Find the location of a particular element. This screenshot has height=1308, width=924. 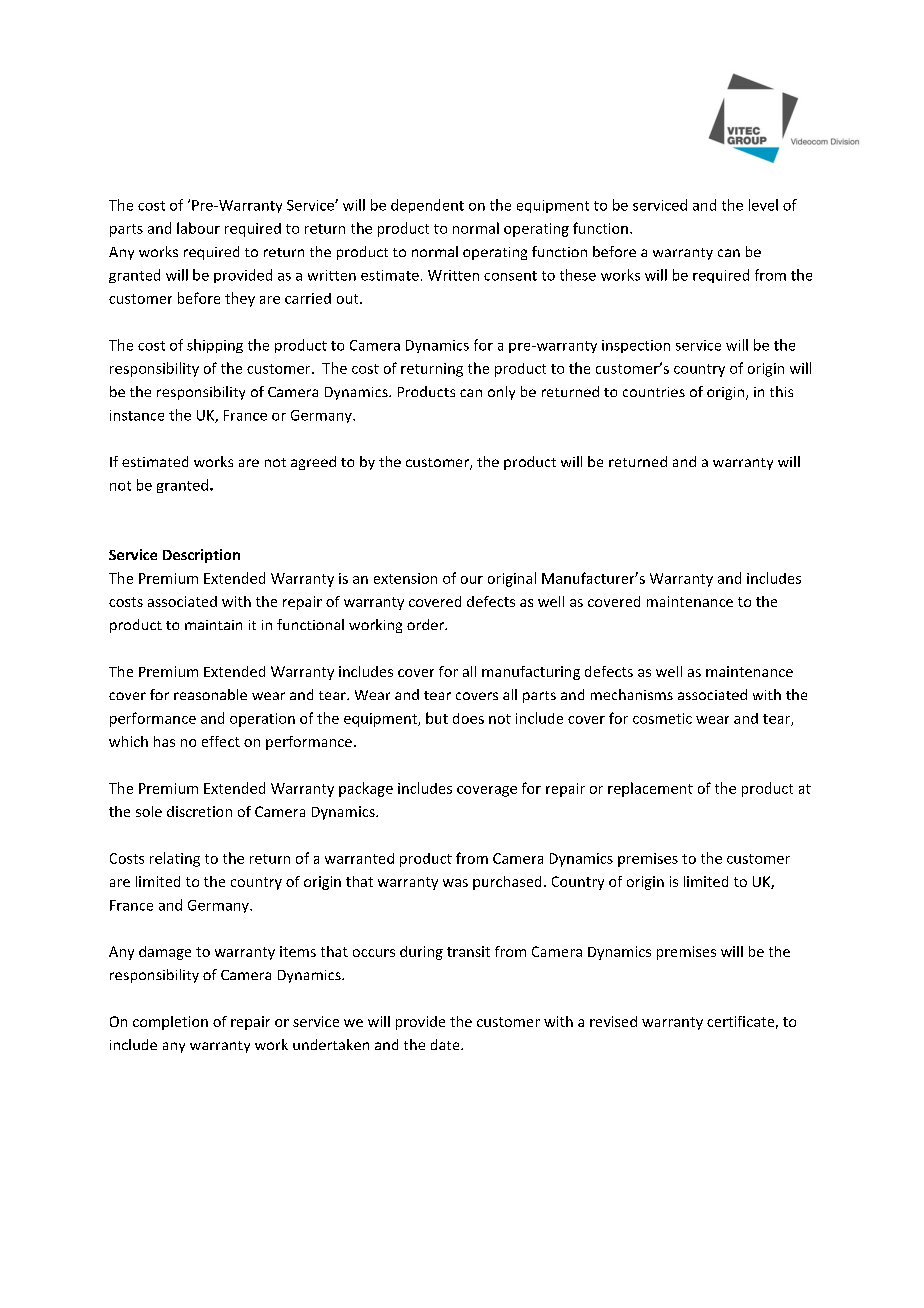

Description is located at coordinates (201, 556).
